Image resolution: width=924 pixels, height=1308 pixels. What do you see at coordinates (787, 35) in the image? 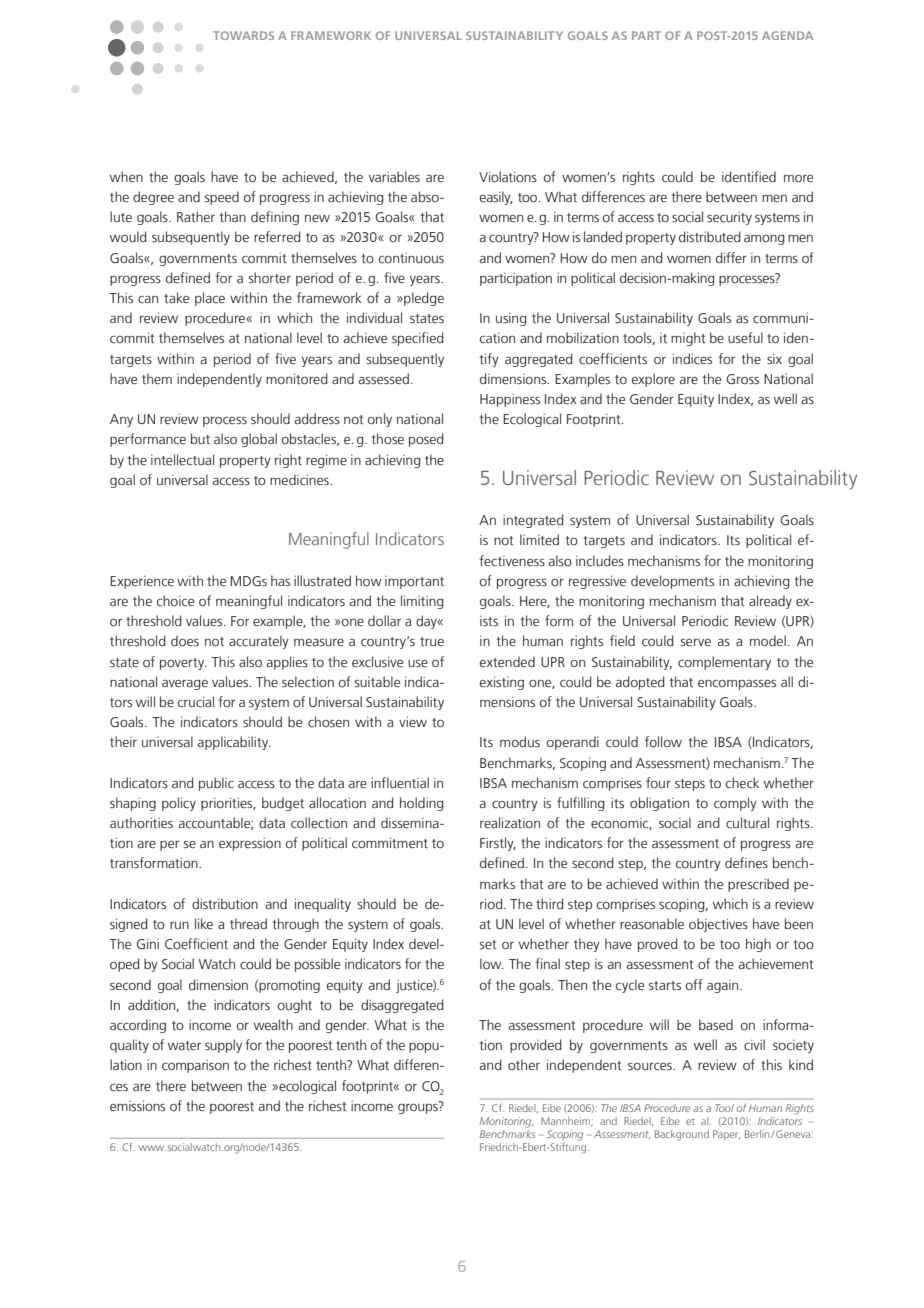
I see `AGENDA` at bounding box center [787, 35].
